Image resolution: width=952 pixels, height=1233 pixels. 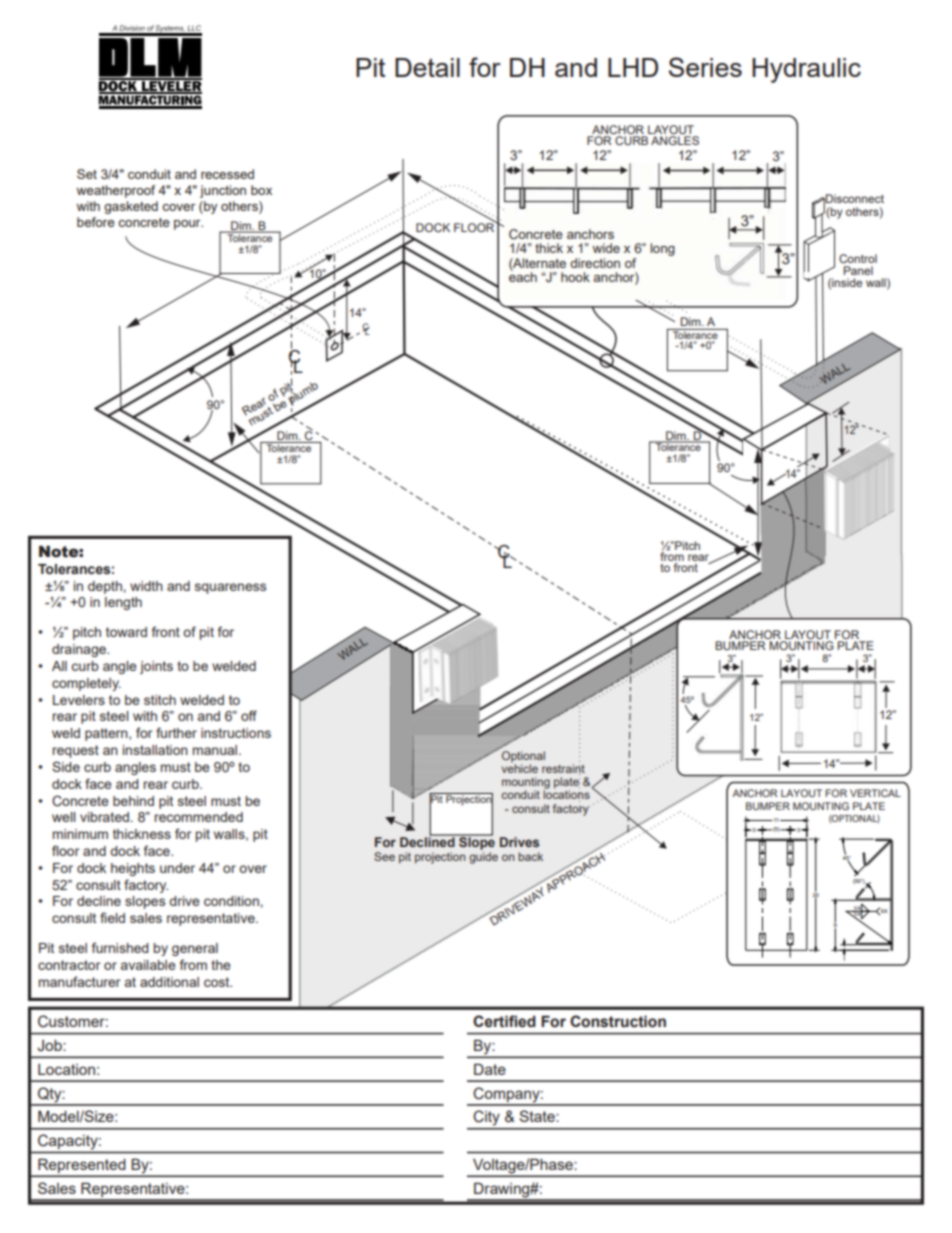 I want to click on Set, so click(x=87, y=174).
